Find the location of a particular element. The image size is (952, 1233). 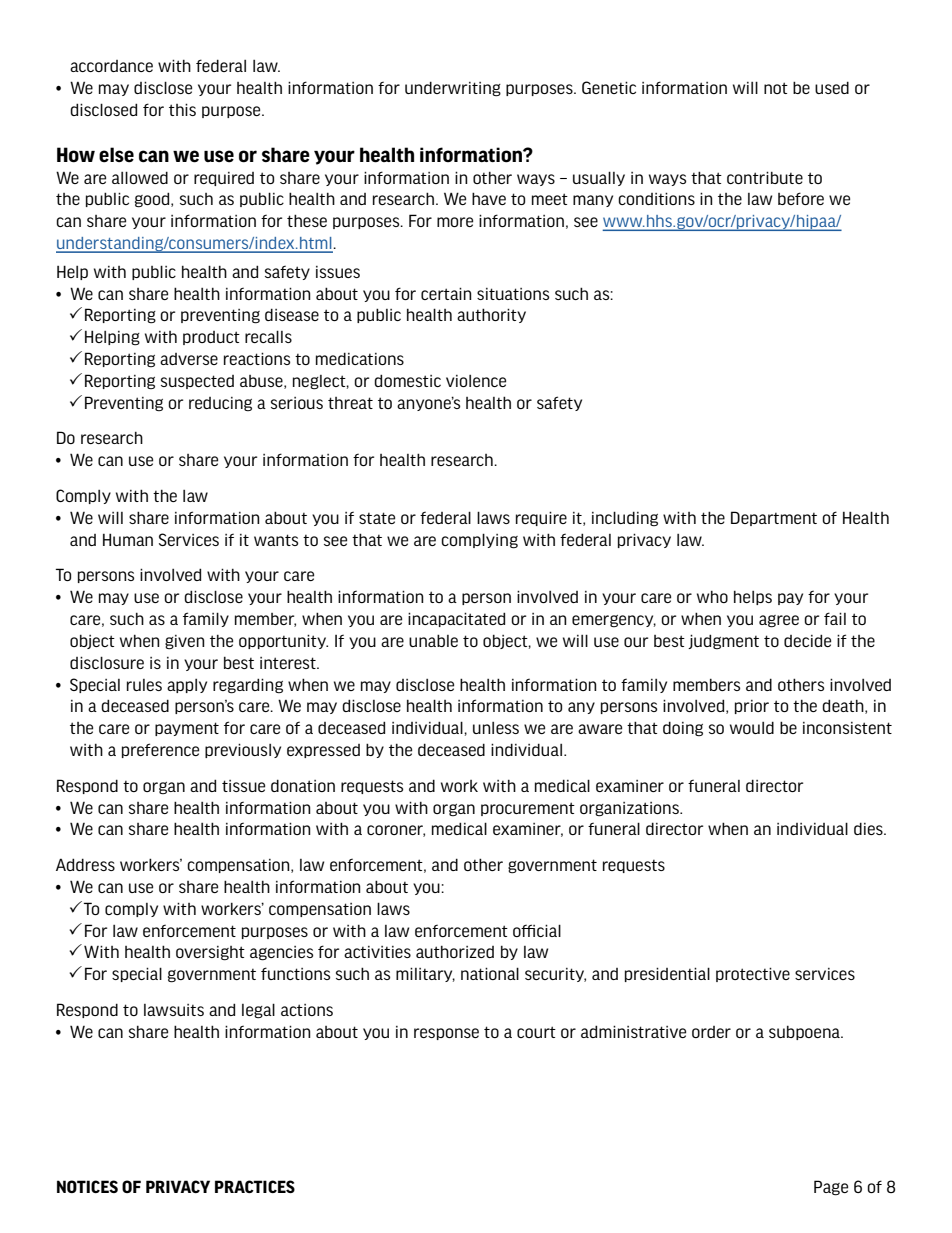

this is located at coordinates (182, 109).
